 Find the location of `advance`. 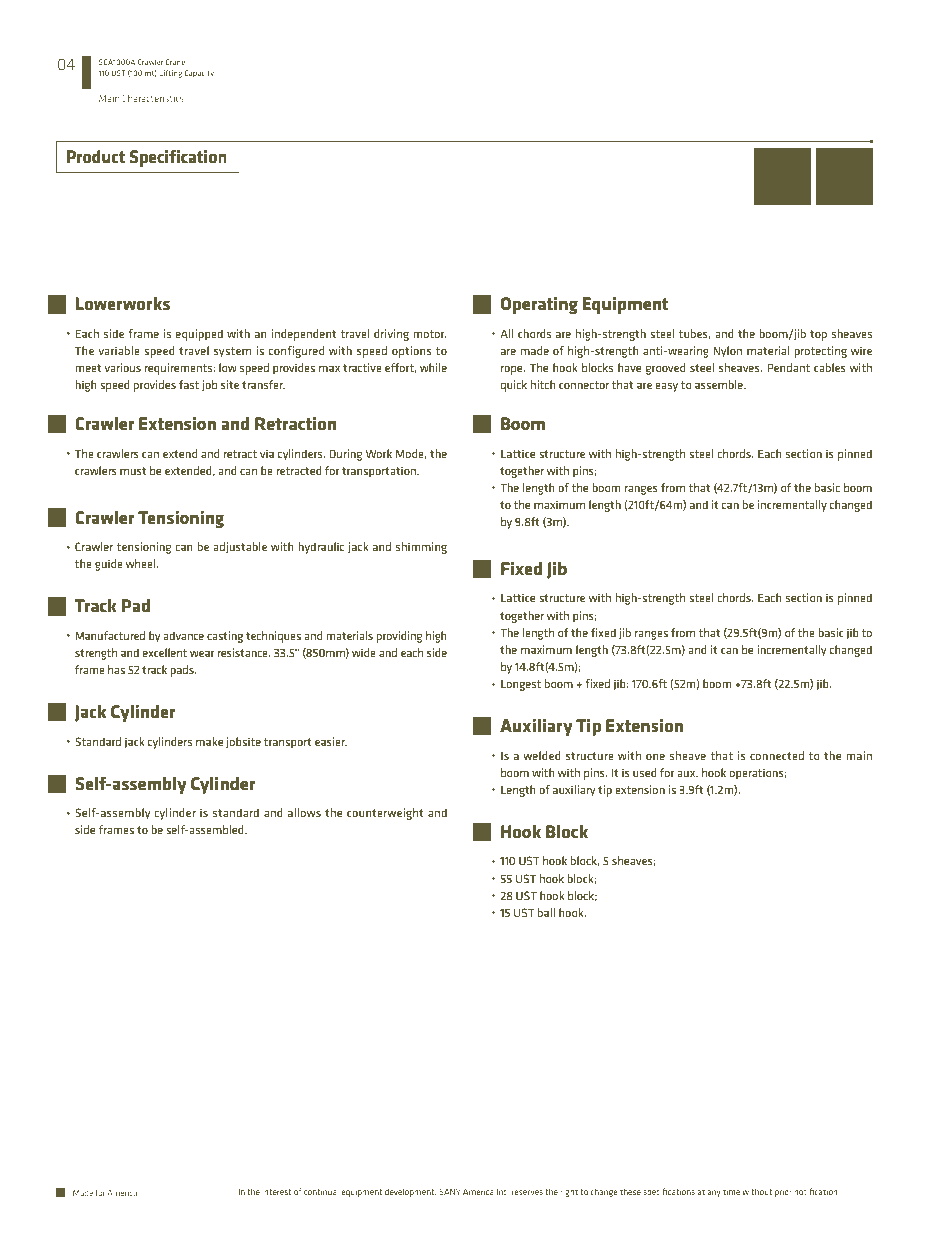

advance is located at coordinates (184, 635).
